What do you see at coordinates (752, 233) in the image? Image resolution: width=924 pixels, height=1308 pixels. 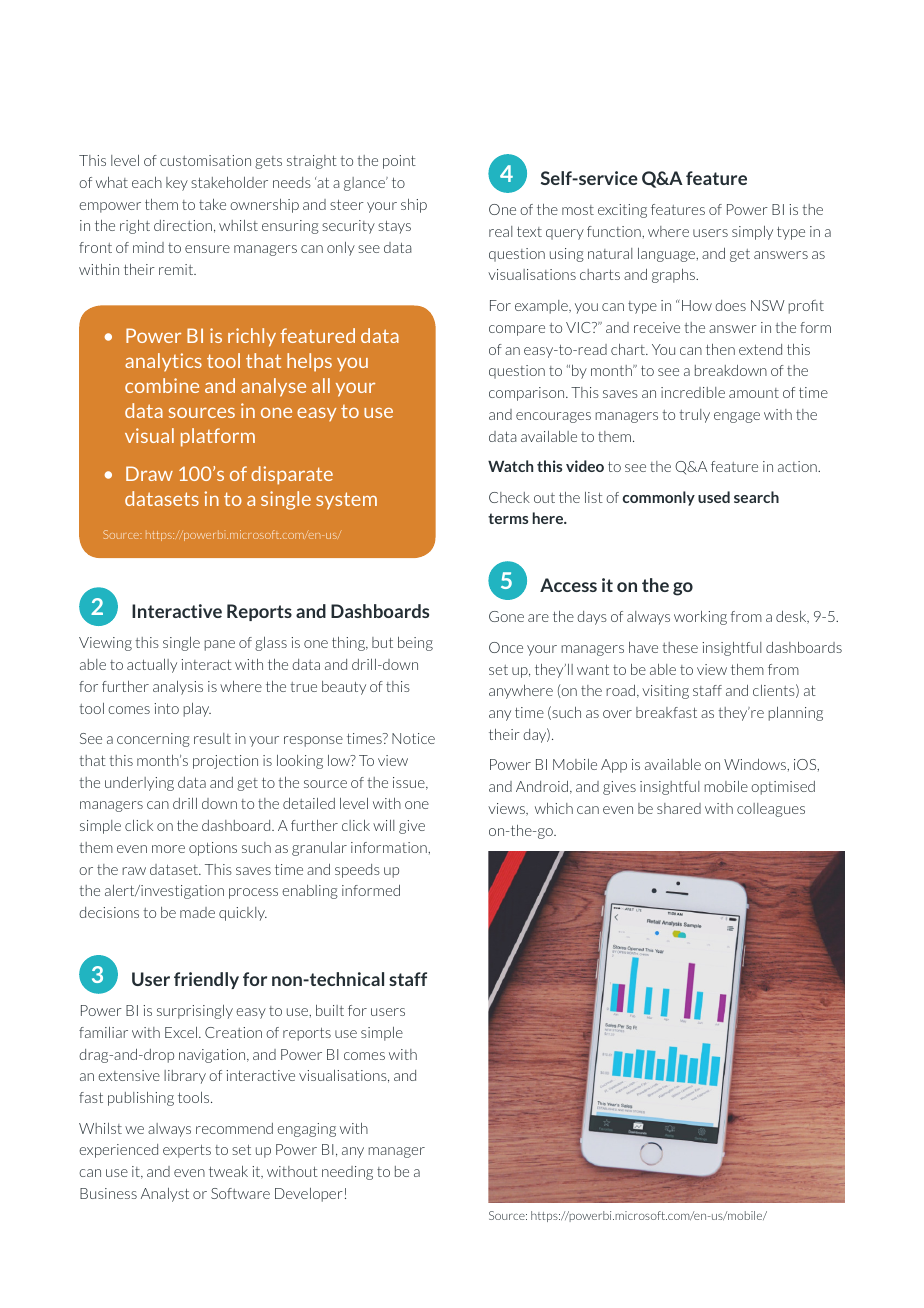 I see `simply` at bounding box center [752, 233].
